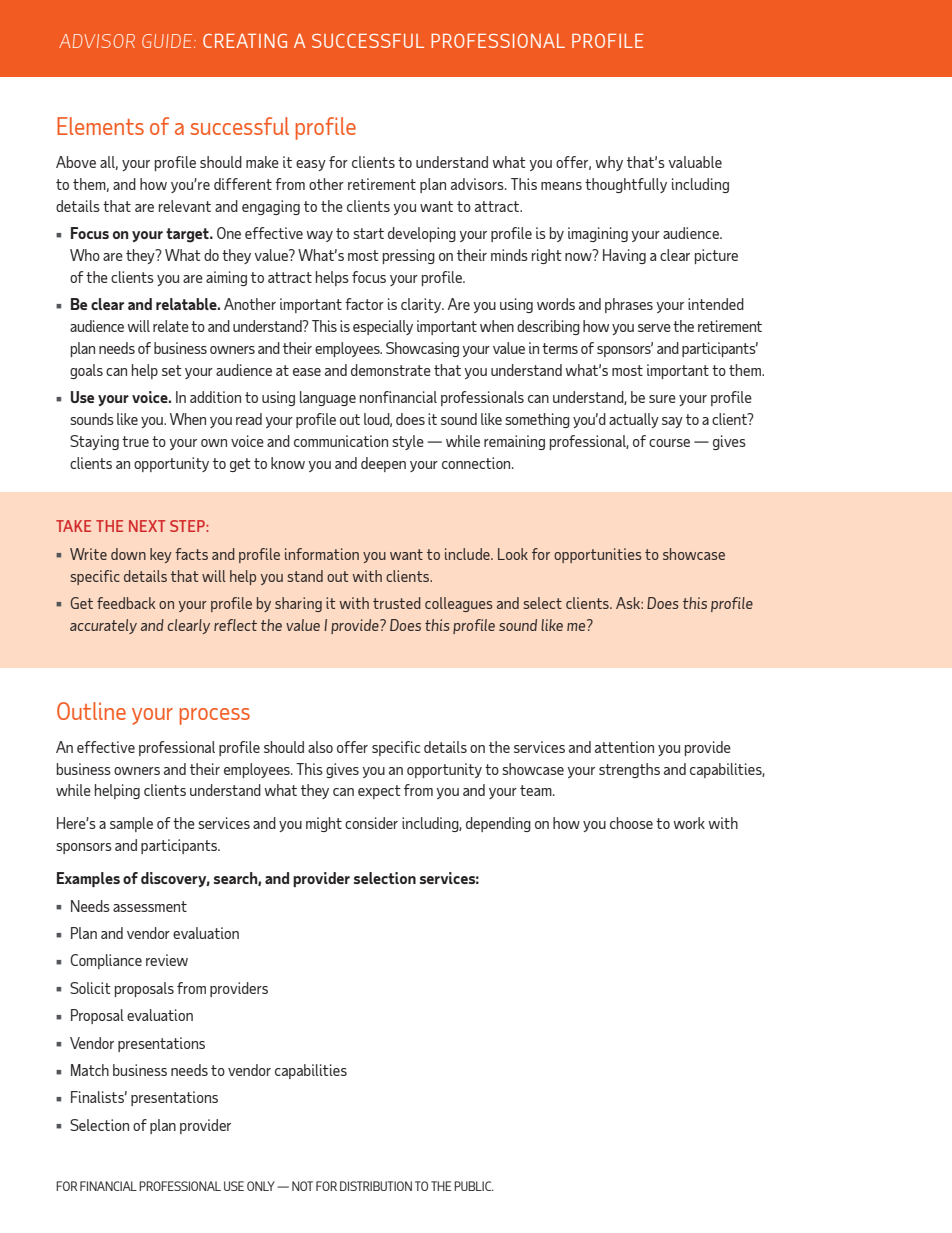 The width and height of the screenshot is (952, 1233). I want to click on style, so click(408, 442).
